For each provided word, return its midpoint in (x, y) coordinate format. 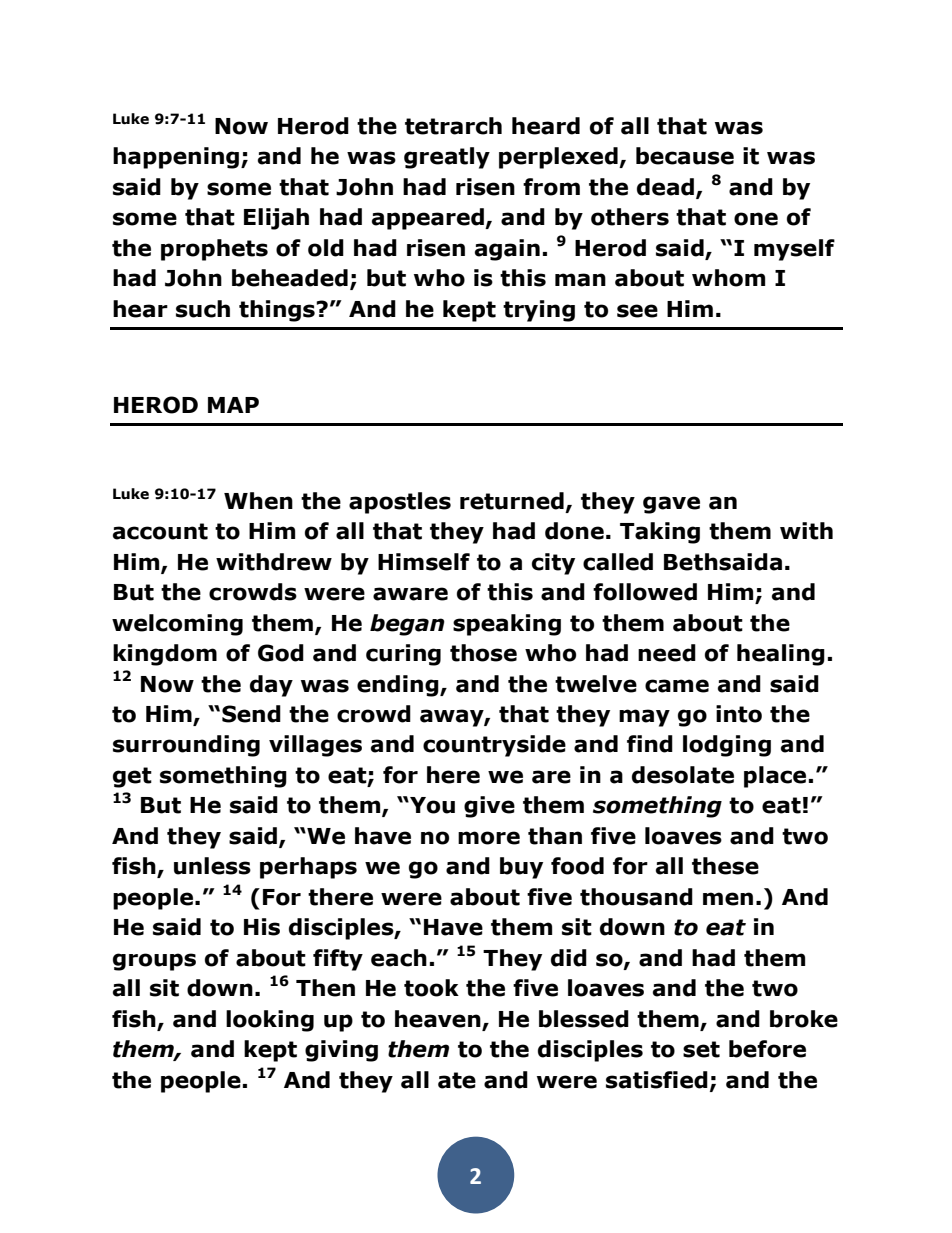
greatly (447, 158)
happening (176, 158)
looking (270, 1021)
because (685, 156)
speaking (507, 625)
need (667, 653)
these (725, 866)
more (489, 838)
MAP (233, 405)
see (637, 311)
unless (212, 866)
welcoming (177, 625)
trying (539, 311)
